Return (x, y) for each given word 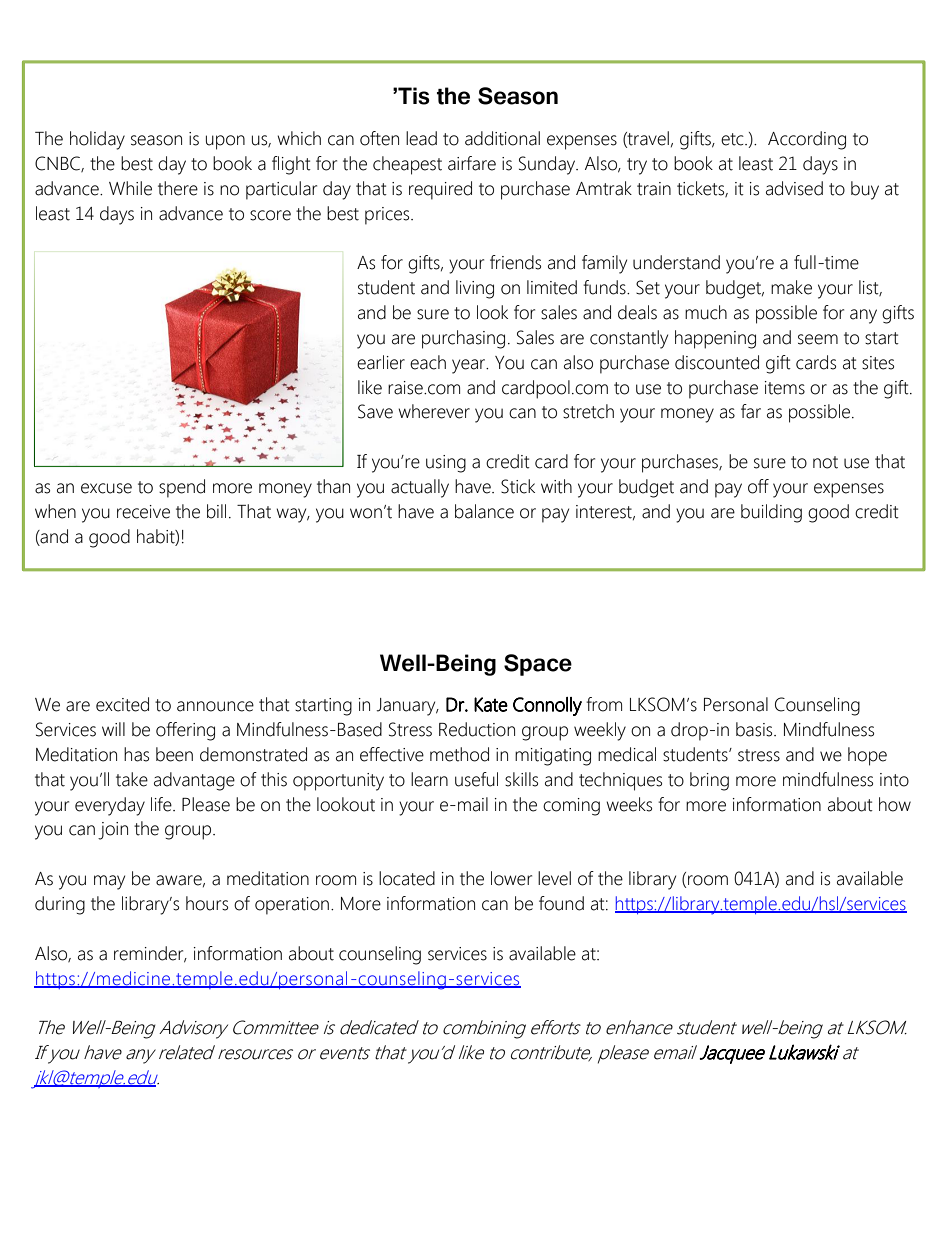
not (825, 462)
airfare (472, 163)
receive (143, 512)
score (270, 215)
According (807, 140)
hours (207, 903)
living (475, 289)
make (791, 287)
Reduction (477, 729)
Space (538, 665)
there (178, 188)
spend (182, 488)
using (446, 464)
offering (185, 731)
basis (755, 729)
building (771, 513)
